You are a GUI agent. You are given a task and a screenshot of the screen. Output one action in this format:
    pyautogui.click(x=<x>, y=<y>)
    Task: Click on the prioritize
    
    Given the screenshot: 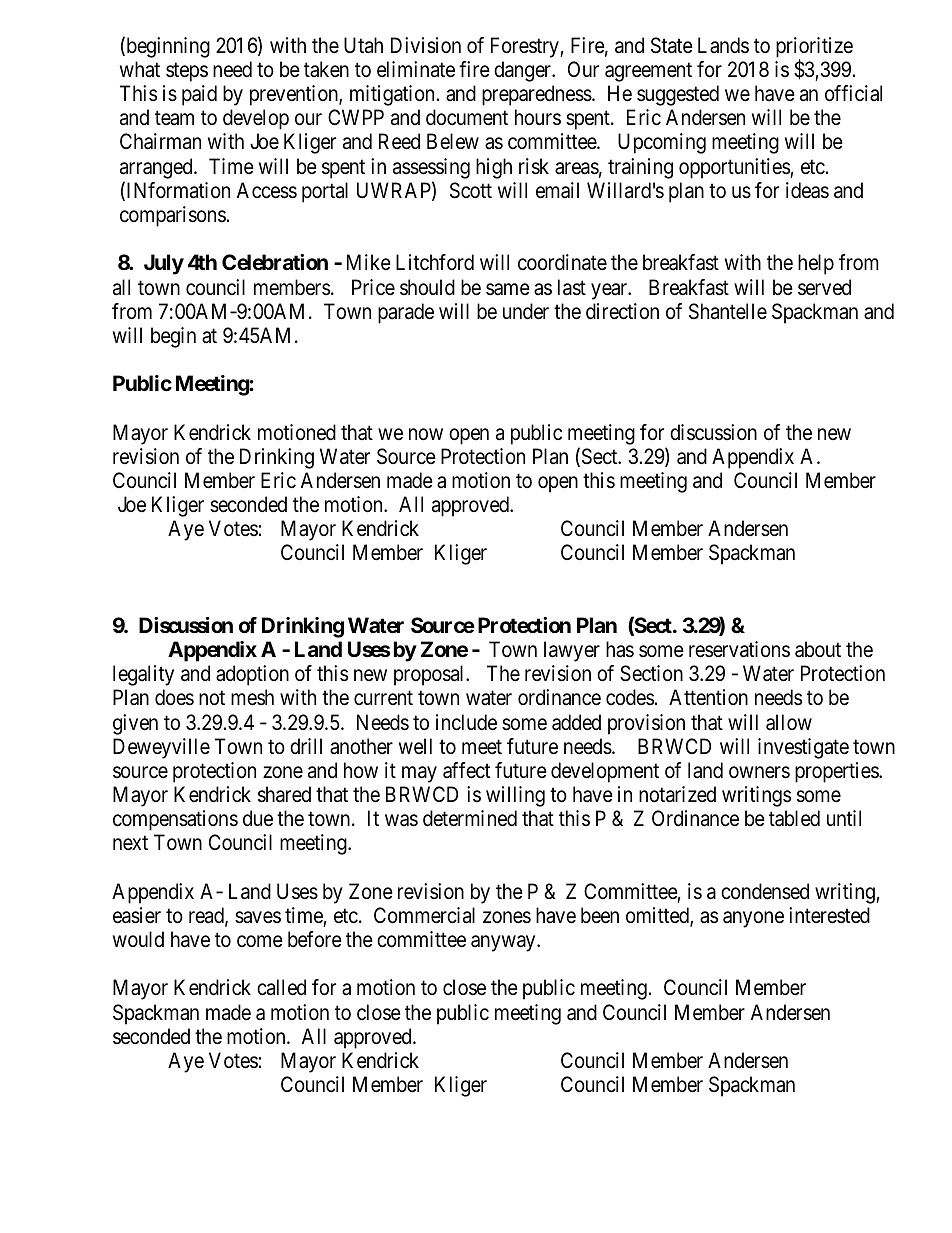 What is the action you would take?
    pyautogui.click(x=814, y=48)
